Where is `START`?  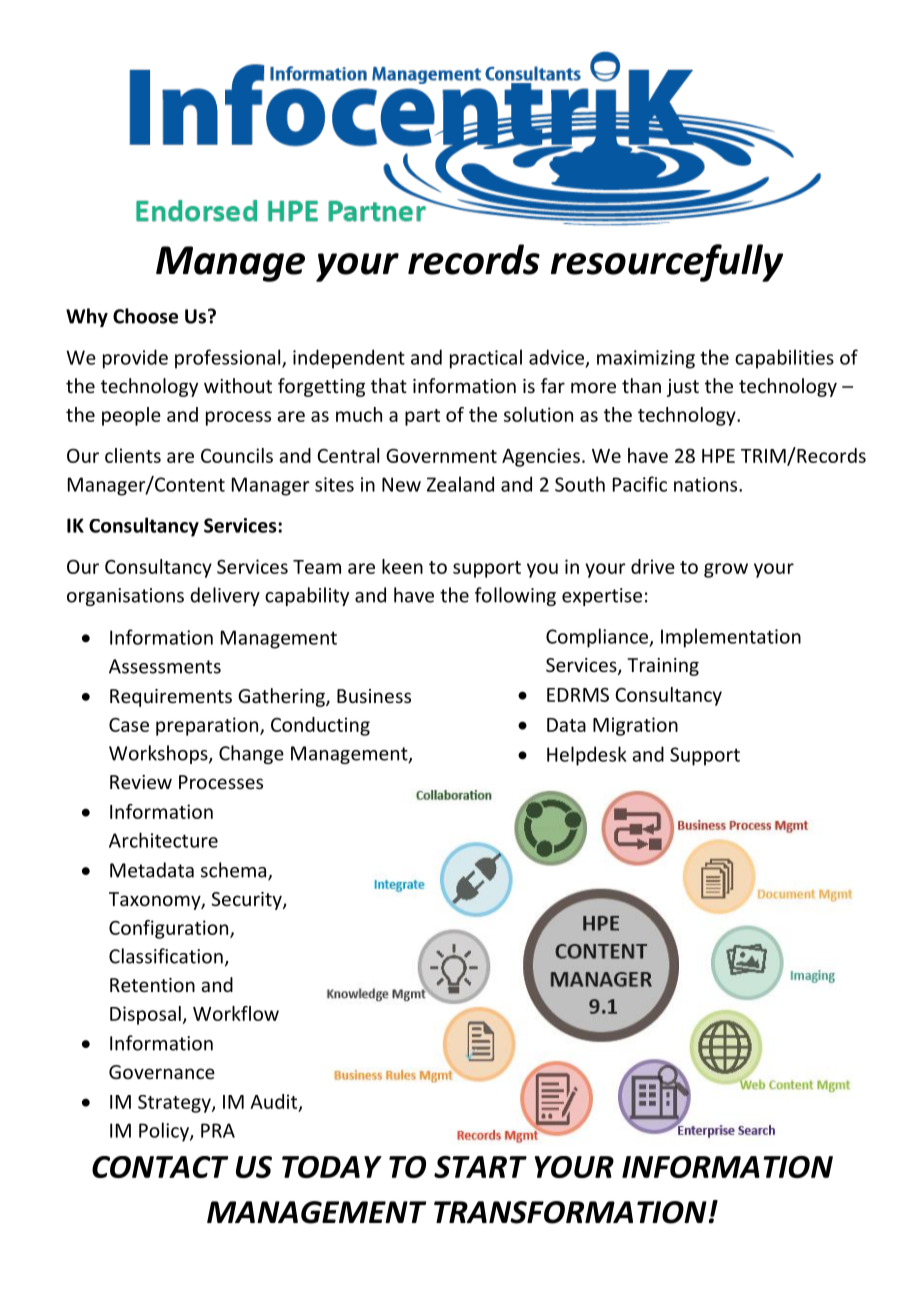
START is located at coordinates (480, 1167).
